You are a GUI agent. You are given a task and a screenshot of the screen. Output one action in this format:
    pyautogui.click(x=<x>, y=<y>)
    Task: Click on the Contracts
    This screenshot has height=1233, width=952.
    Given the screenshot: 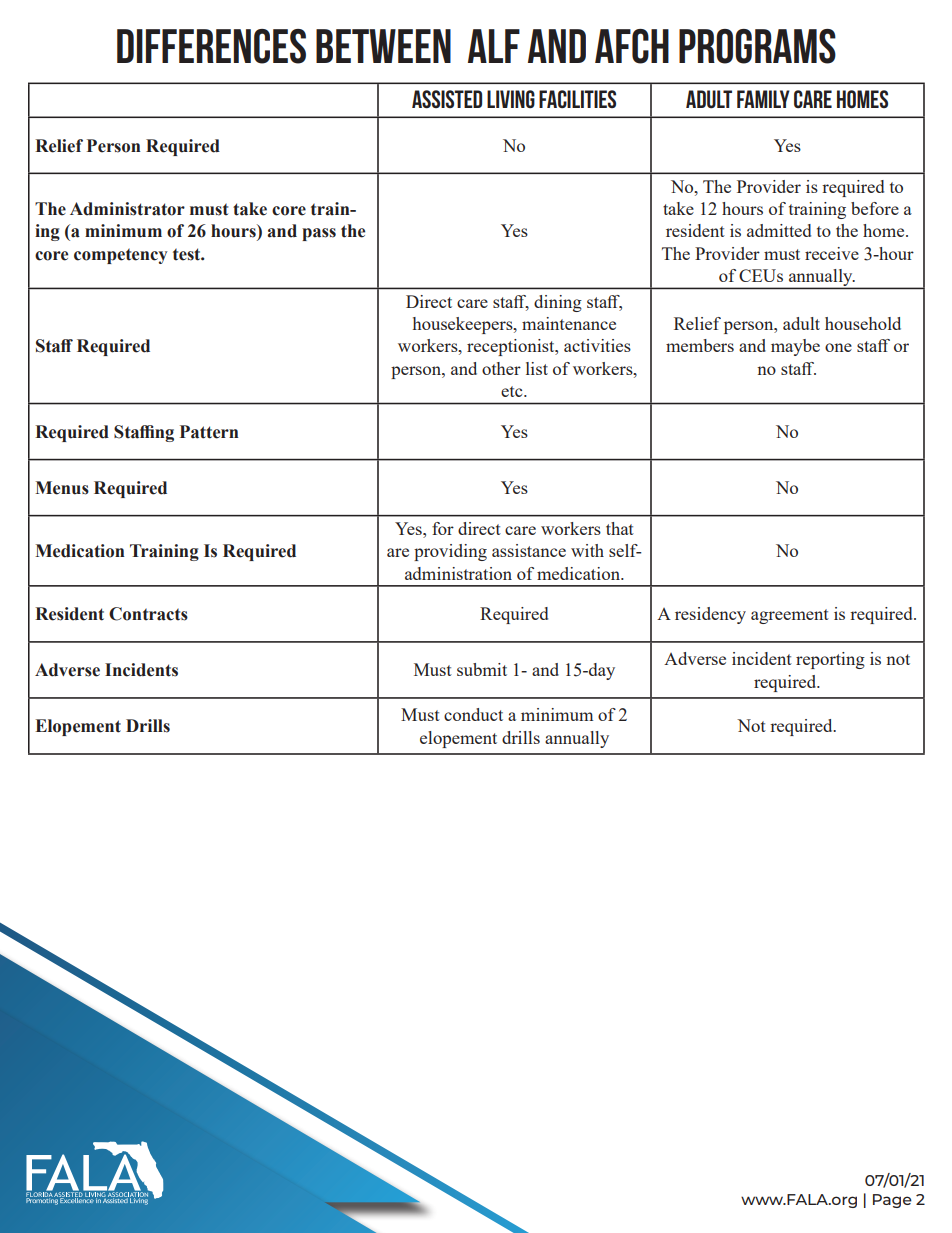 What is the action you would take?
    pyautogui.click(x=148, y=614)
